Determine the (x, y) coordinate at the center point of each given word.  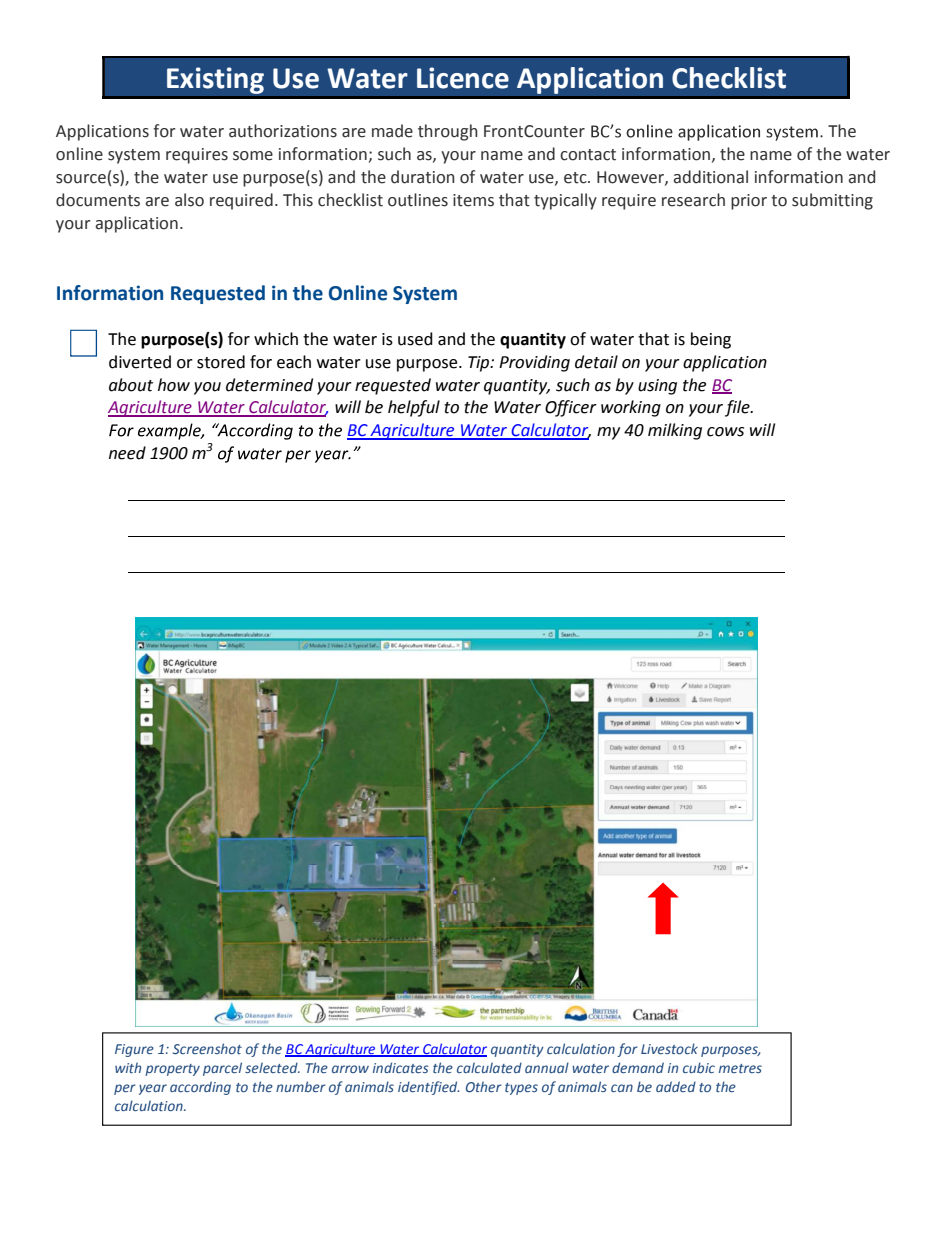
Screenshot (207, 1048)
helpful (414, 408)
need (127, 453)
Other (484, 1086)
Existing (215, 80)
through (447, 132)
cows (725, 432)
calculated (489, 1067)
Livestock (669, 1048)
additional (710, 177)
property (172, 1070)
